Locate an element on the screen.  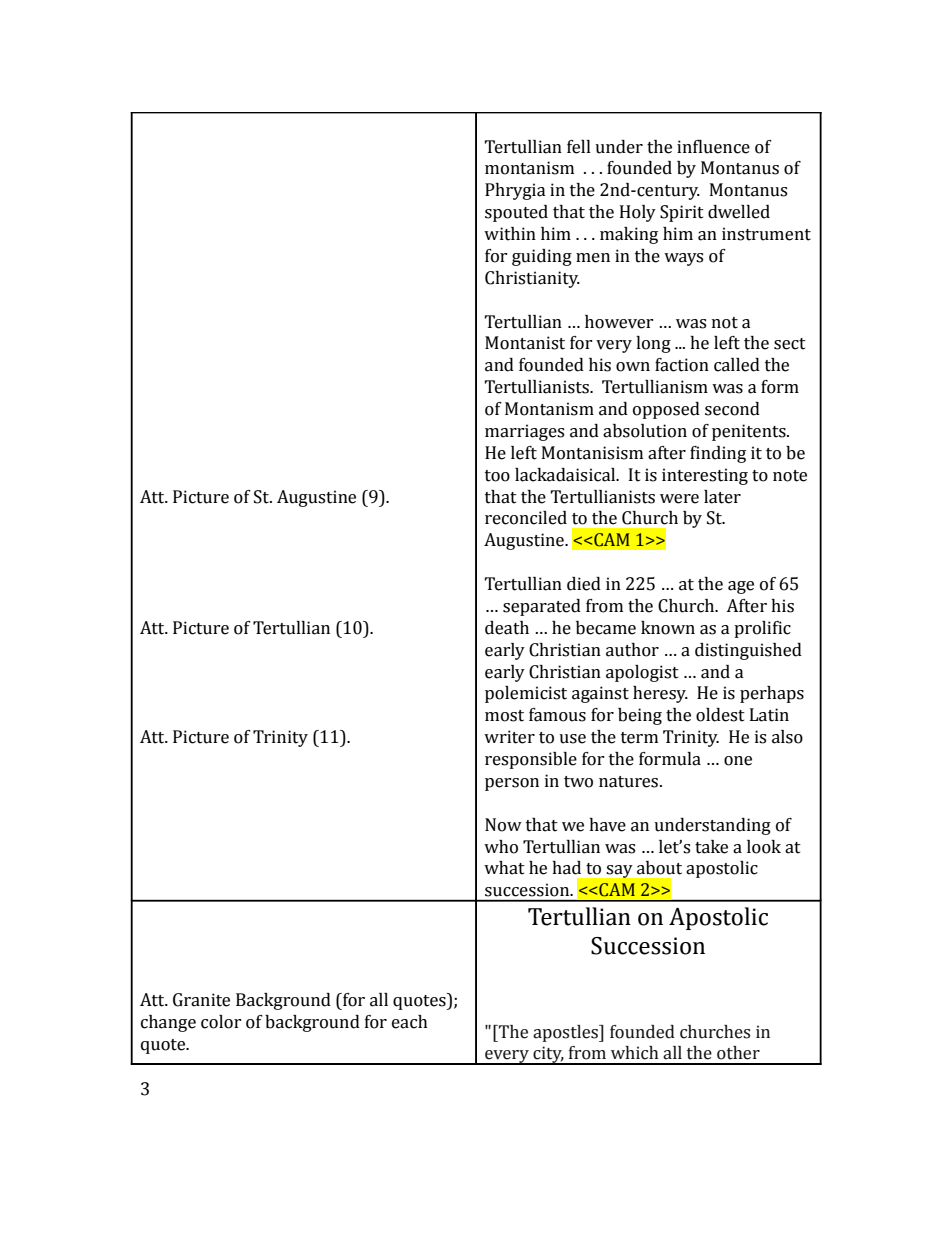
death is located at coordinates (507, 628).
